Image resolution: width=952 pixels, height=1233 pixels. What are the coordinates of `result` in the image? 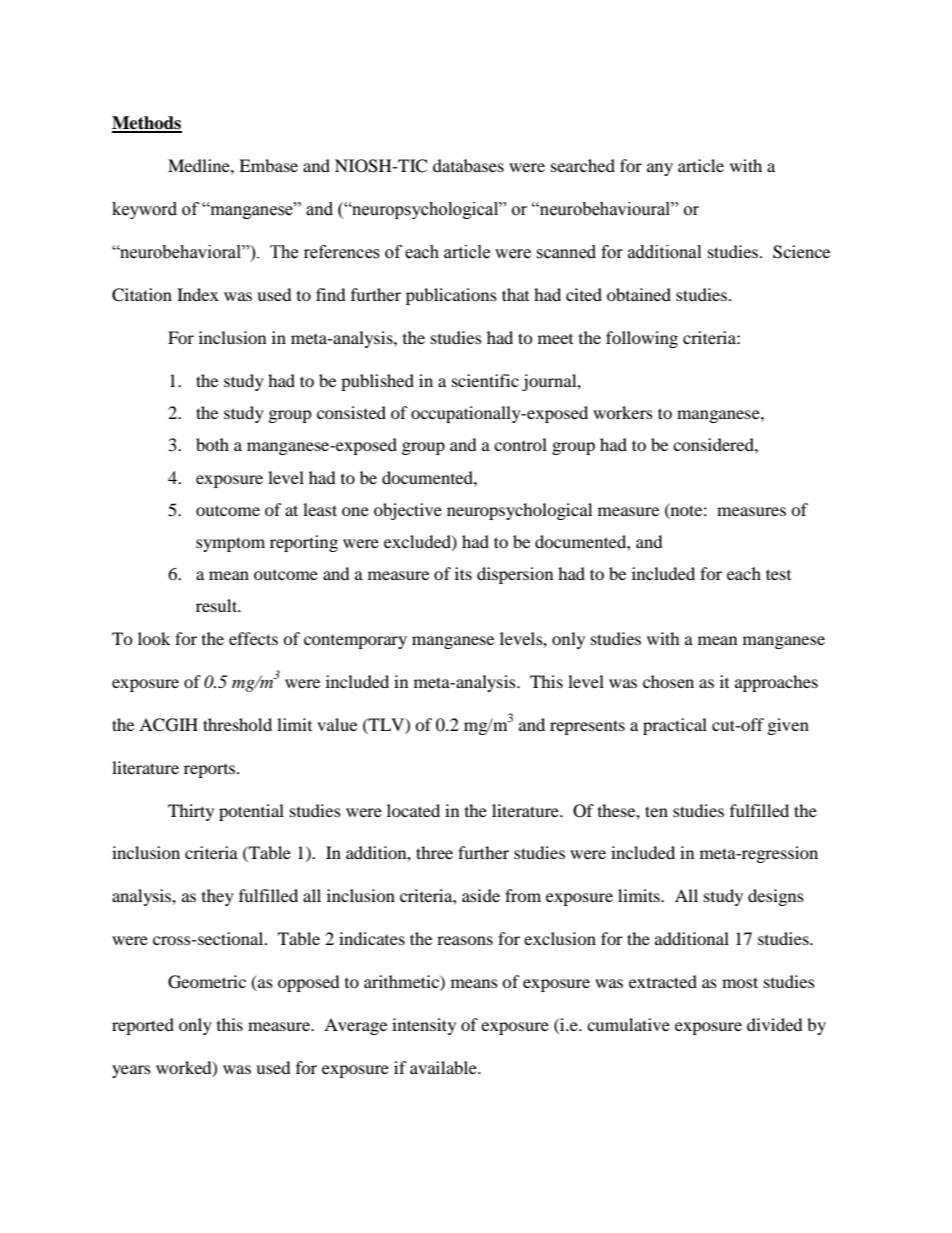 It's located at (218, 605).
